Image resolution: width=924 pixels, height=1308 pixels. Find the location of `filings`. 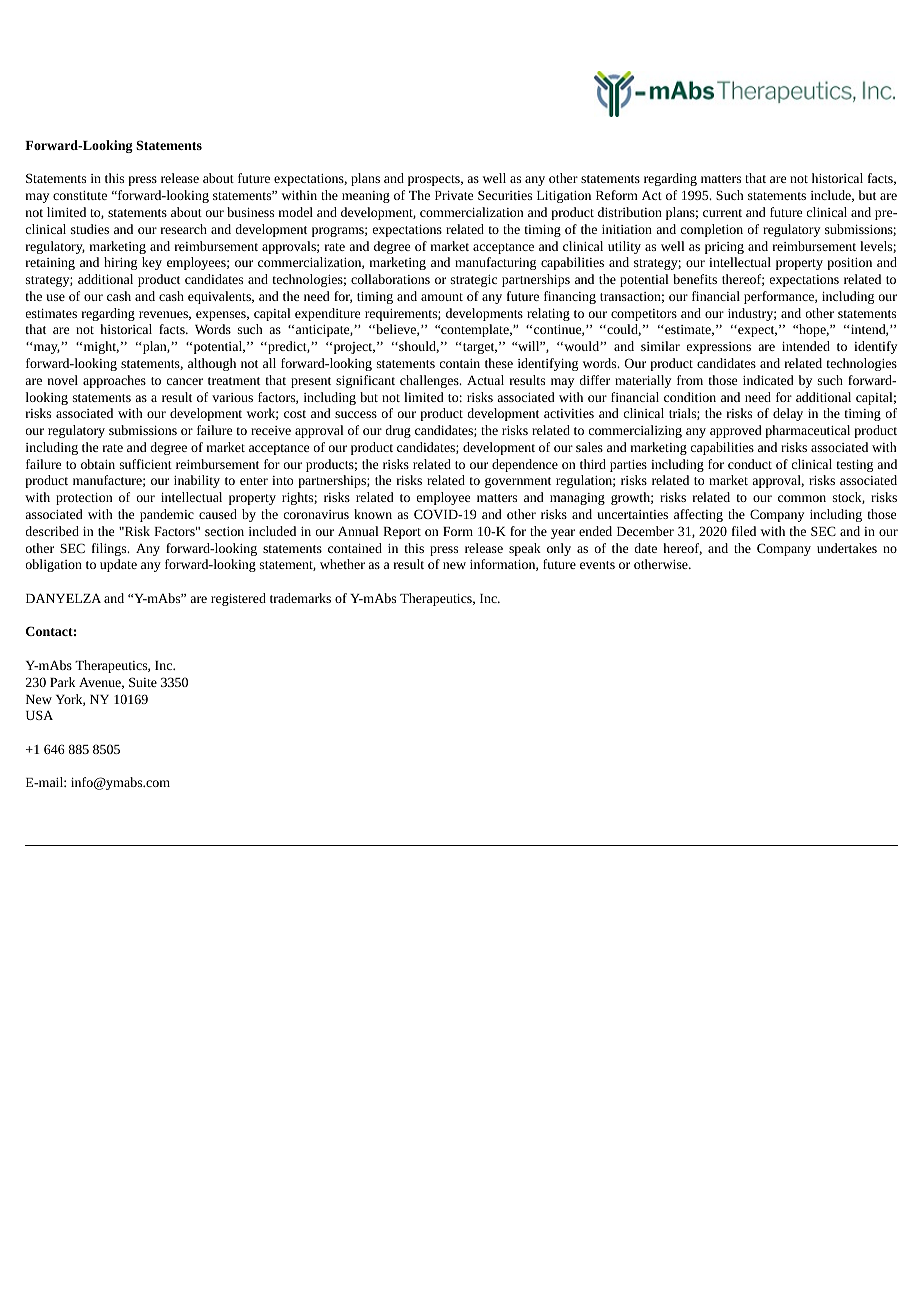

filings is located at coordinates (110, 549).
